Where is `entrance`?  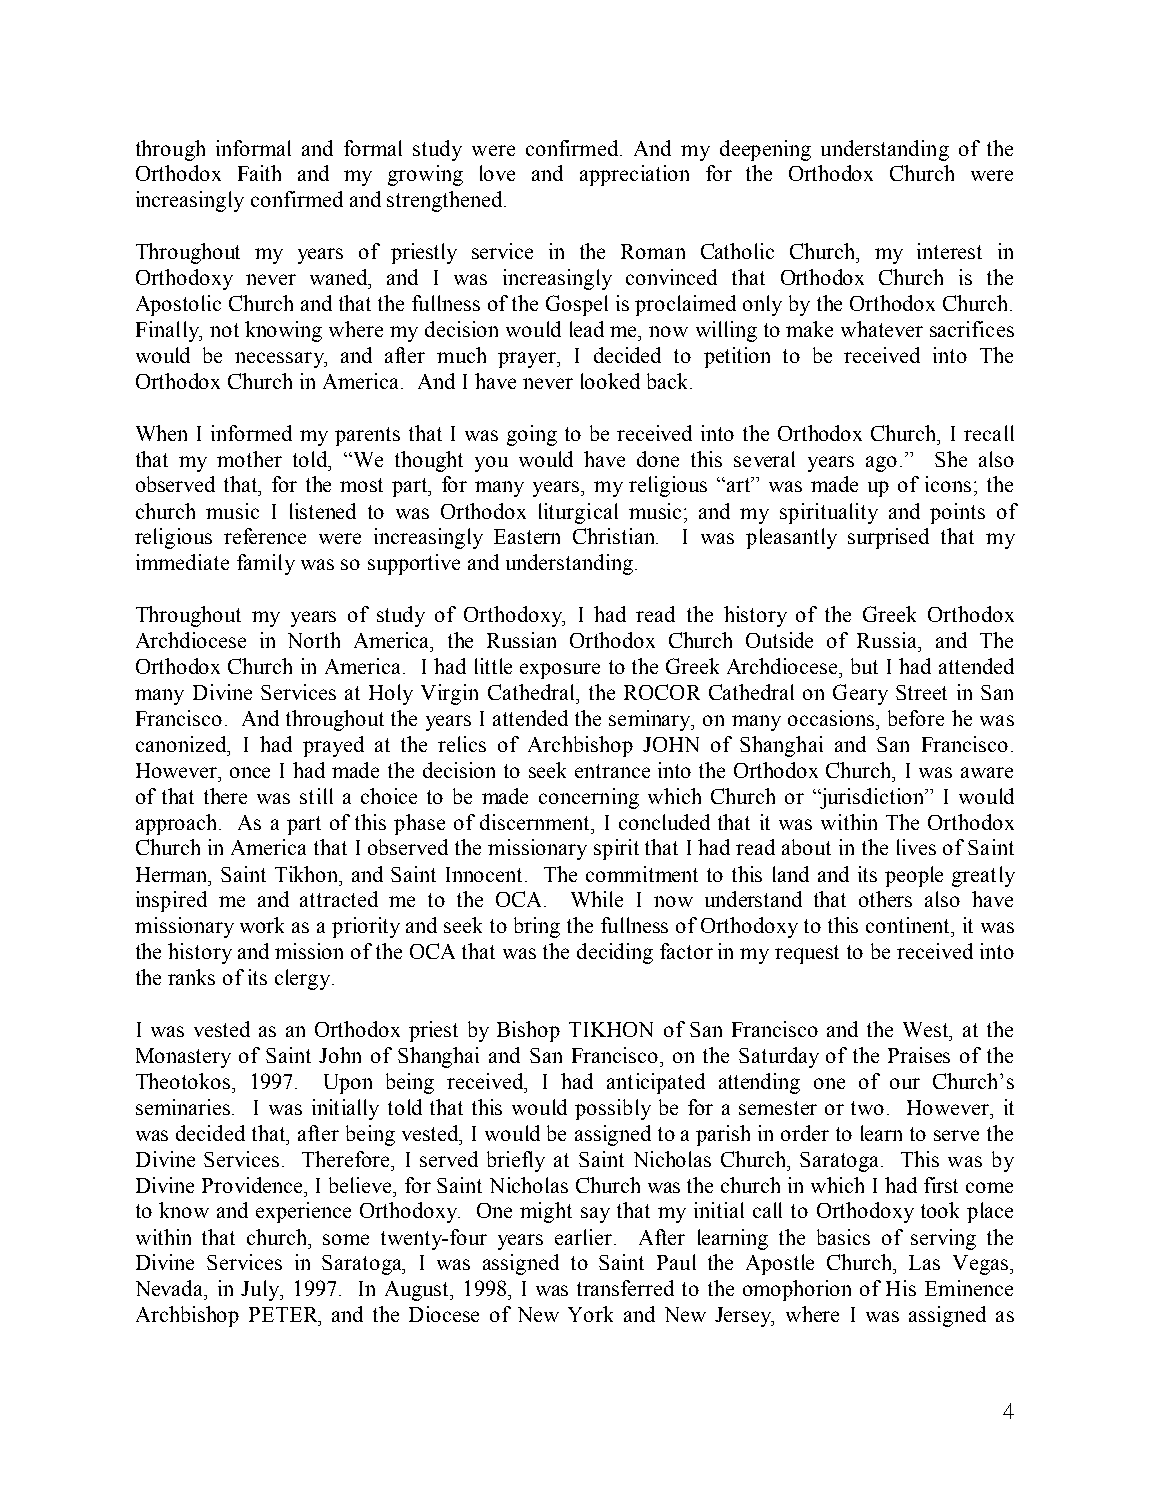 entrance is located at coordinates (612, 771).
